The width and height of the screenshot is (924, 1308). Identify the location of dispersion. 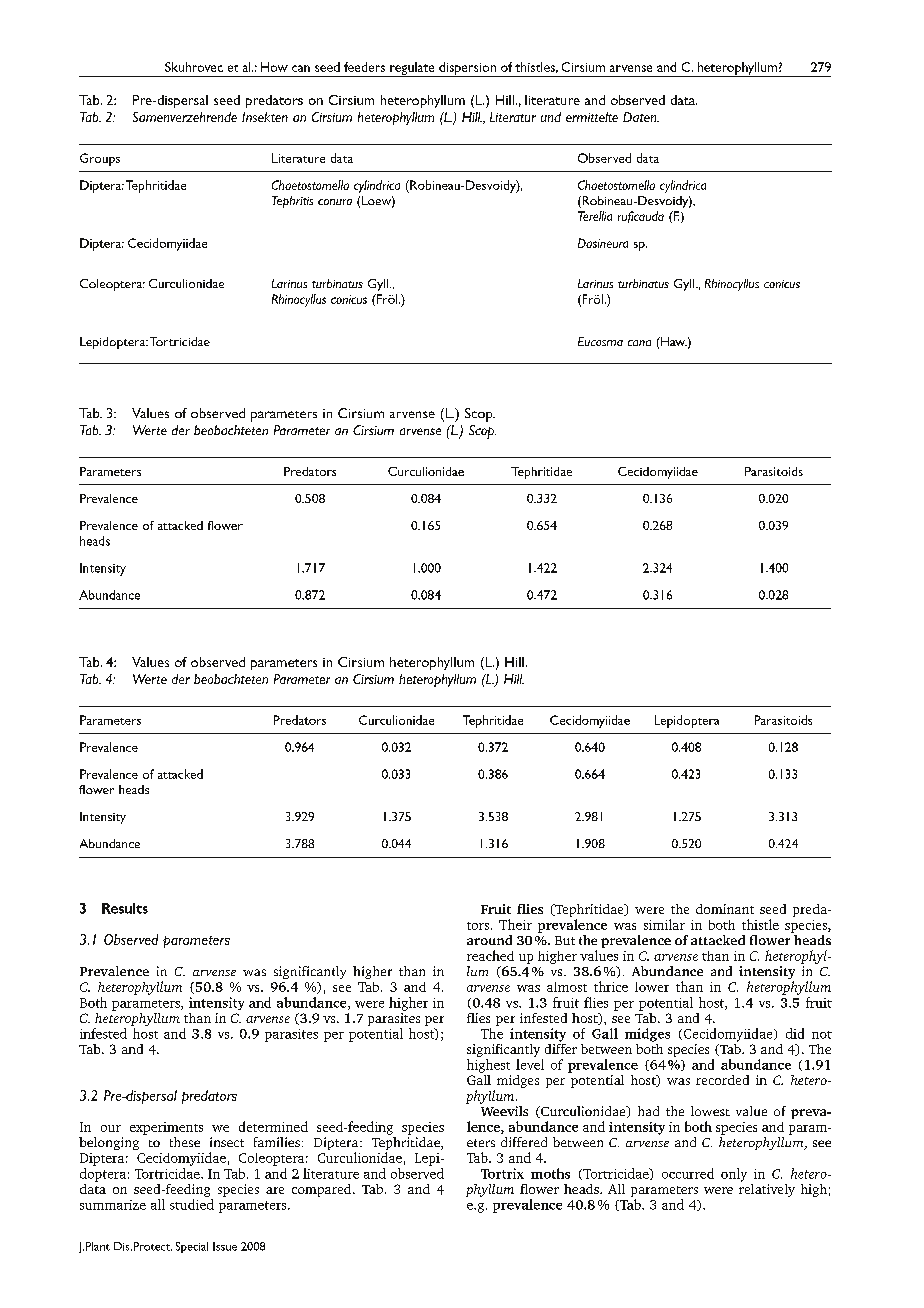
(467, 69).
